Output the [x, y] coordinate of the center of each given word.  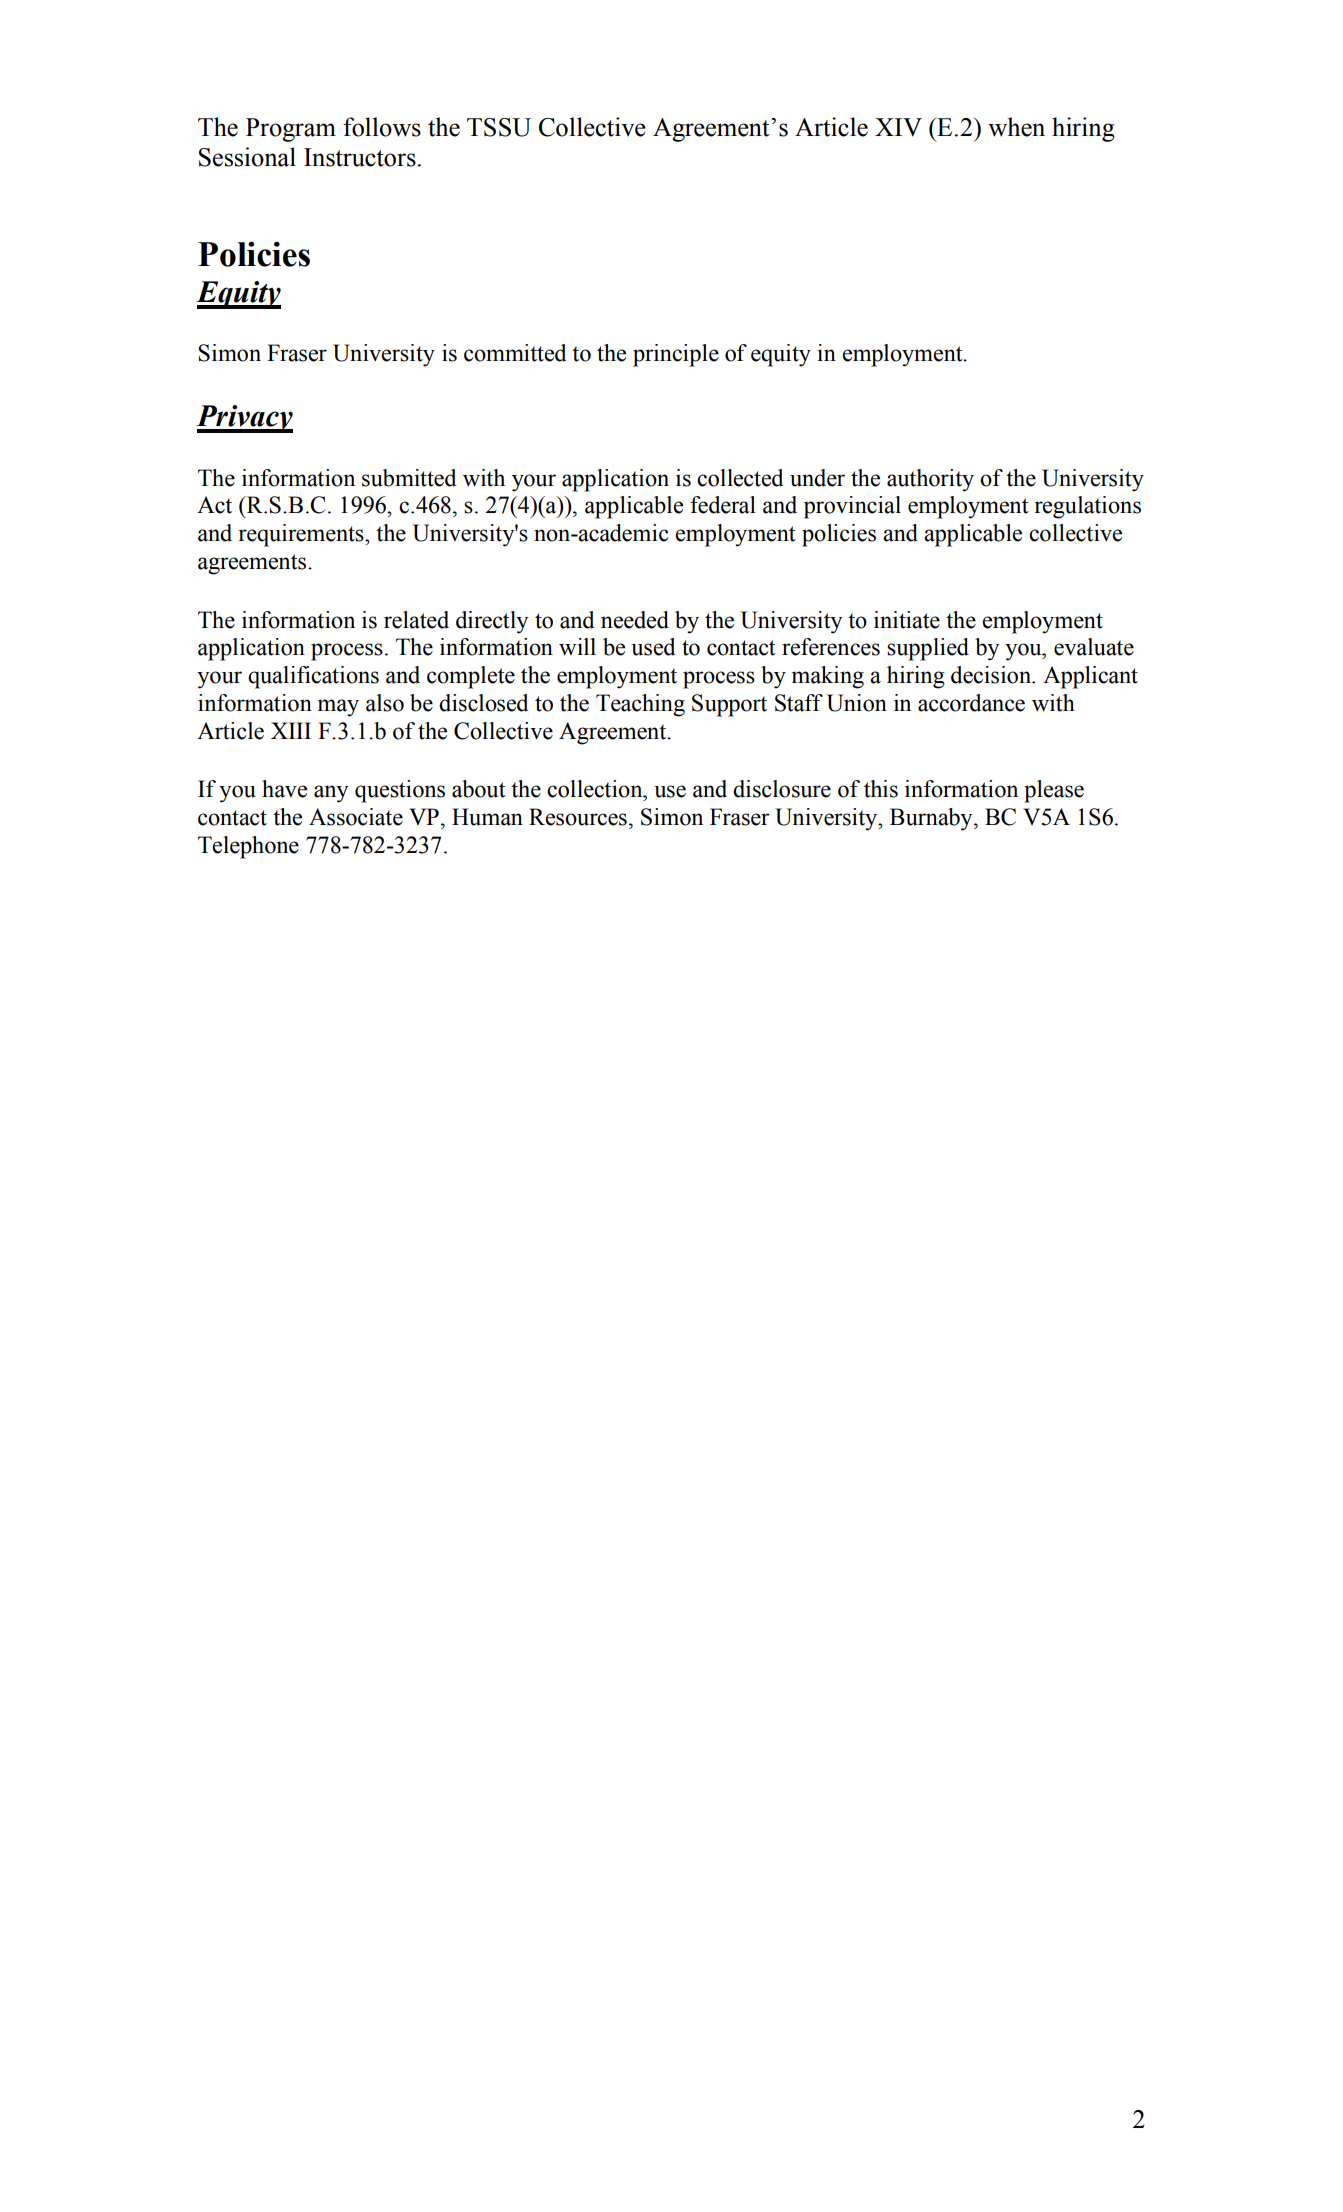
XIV [898, 127]
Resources [578, 817]
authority [930, 480]
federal [723, 505]
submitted [409, 478]
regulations [1087, 507]
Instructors [361, 157]
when [1016, 127]
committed [515, 353]
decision [992, 675]
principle [676, 355]
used [653, 647]
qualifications [313, 677]
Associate [356, 817]
